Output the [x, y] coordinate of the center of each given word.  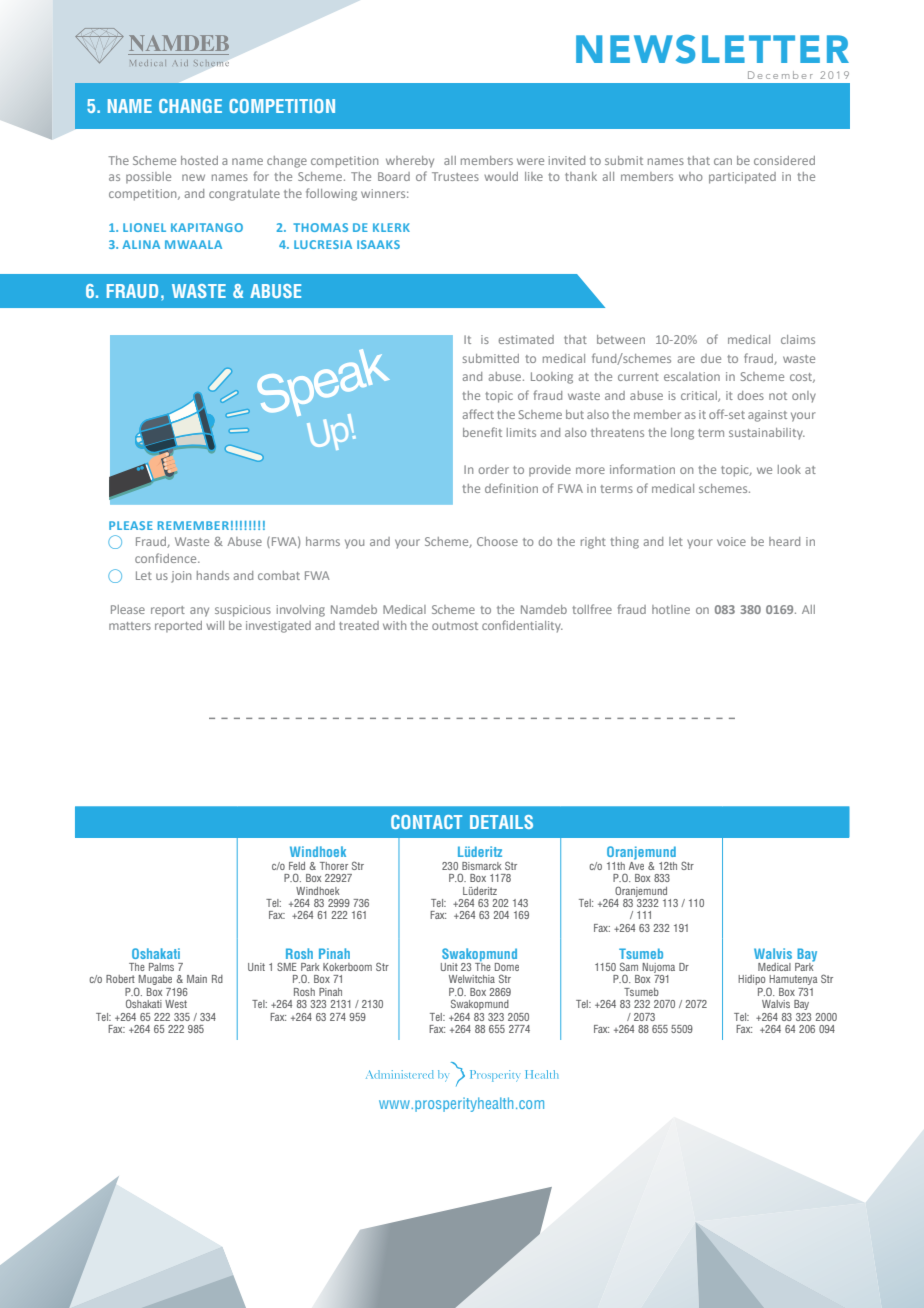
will [215, 625]
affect [478, 414]
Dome [507, 967]
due [711, 358]
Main [197, 979]
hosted [199, 160]
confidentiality [522, 626]
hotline [671, 609]
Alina [141, 244]
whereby [410, 162]
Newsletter [712, 49]
